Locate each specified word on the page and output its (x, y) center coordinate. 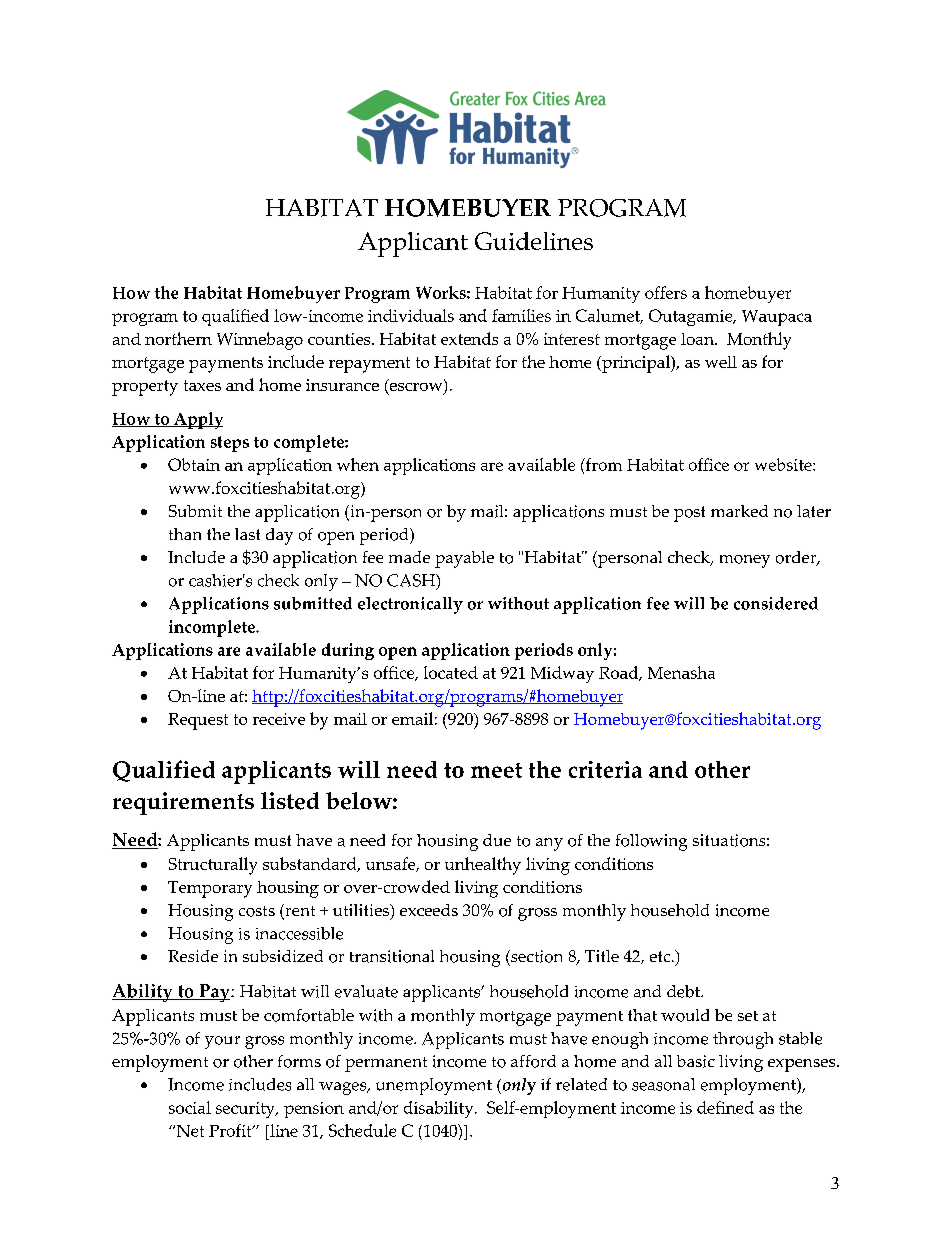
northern (178, 338)
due (497, 840)
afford (533, 1061)
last (247, 534)
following (651, 842)
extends (469, 338)
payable (464, 559)
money (745, 561)
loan (698, 339)
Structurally (213, 866)
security (246, 1110)
